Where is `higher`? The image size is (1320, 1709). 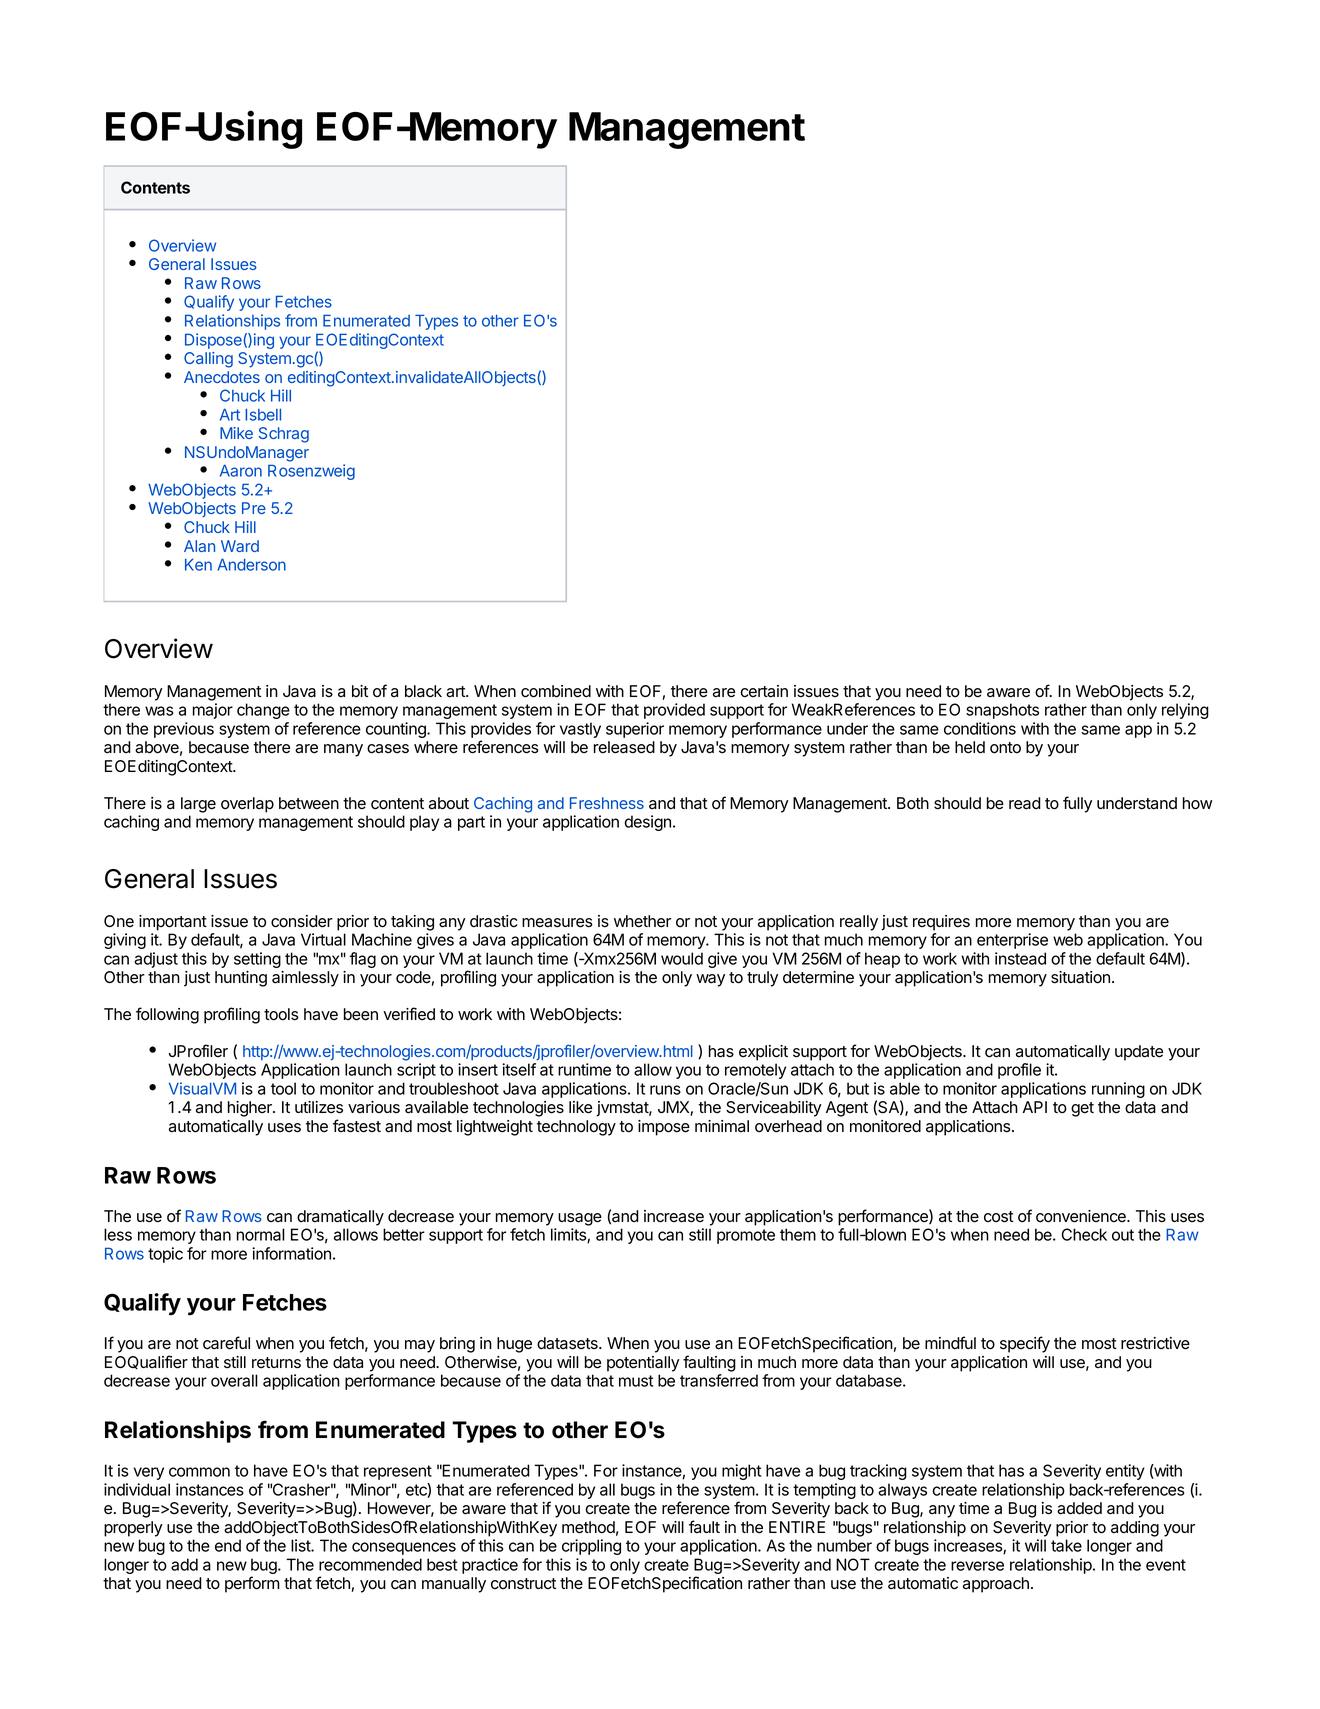
higher is located at coordinates (251, 1109).
